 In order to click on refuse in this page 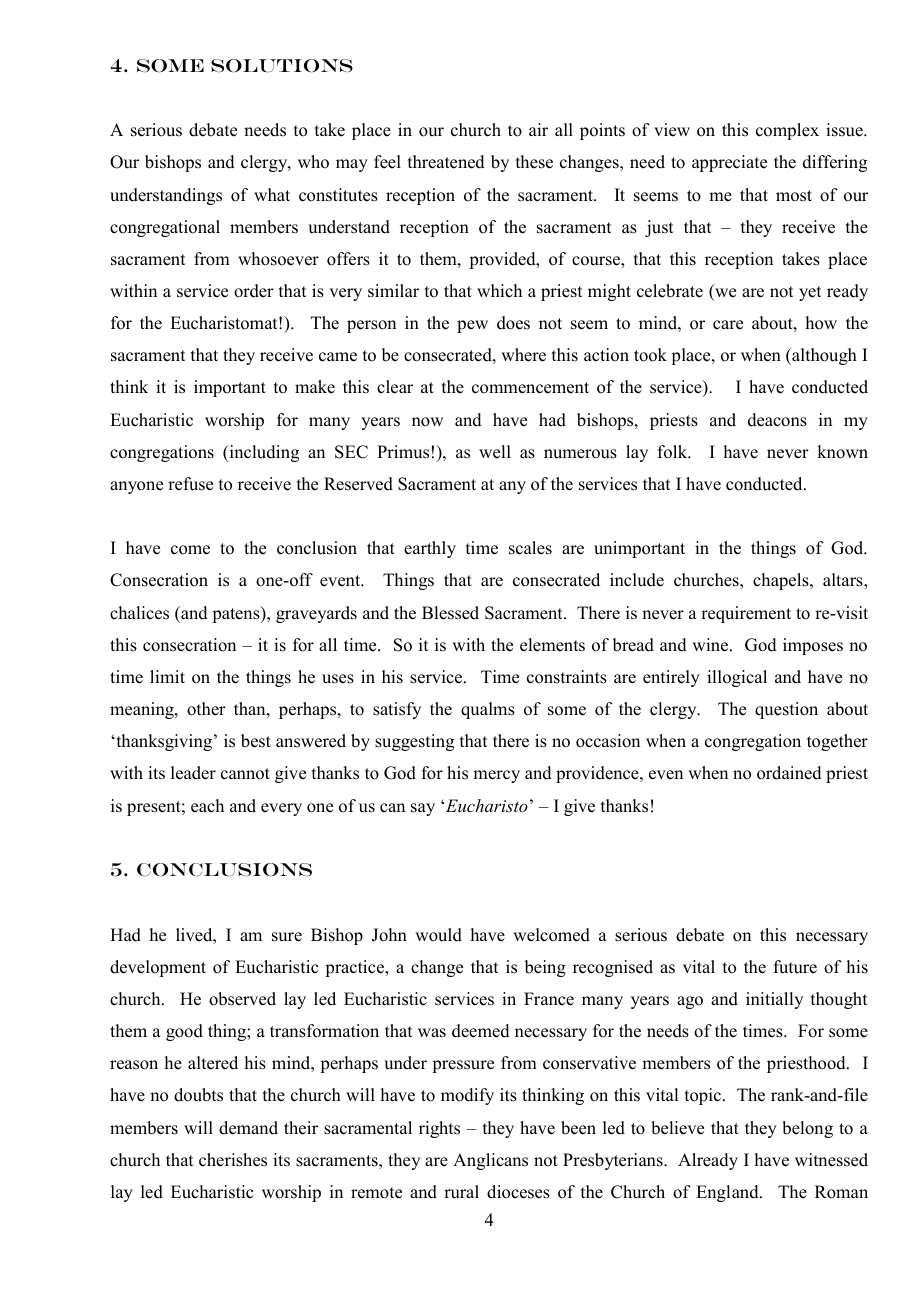, I will do `click(190, 484)`.
